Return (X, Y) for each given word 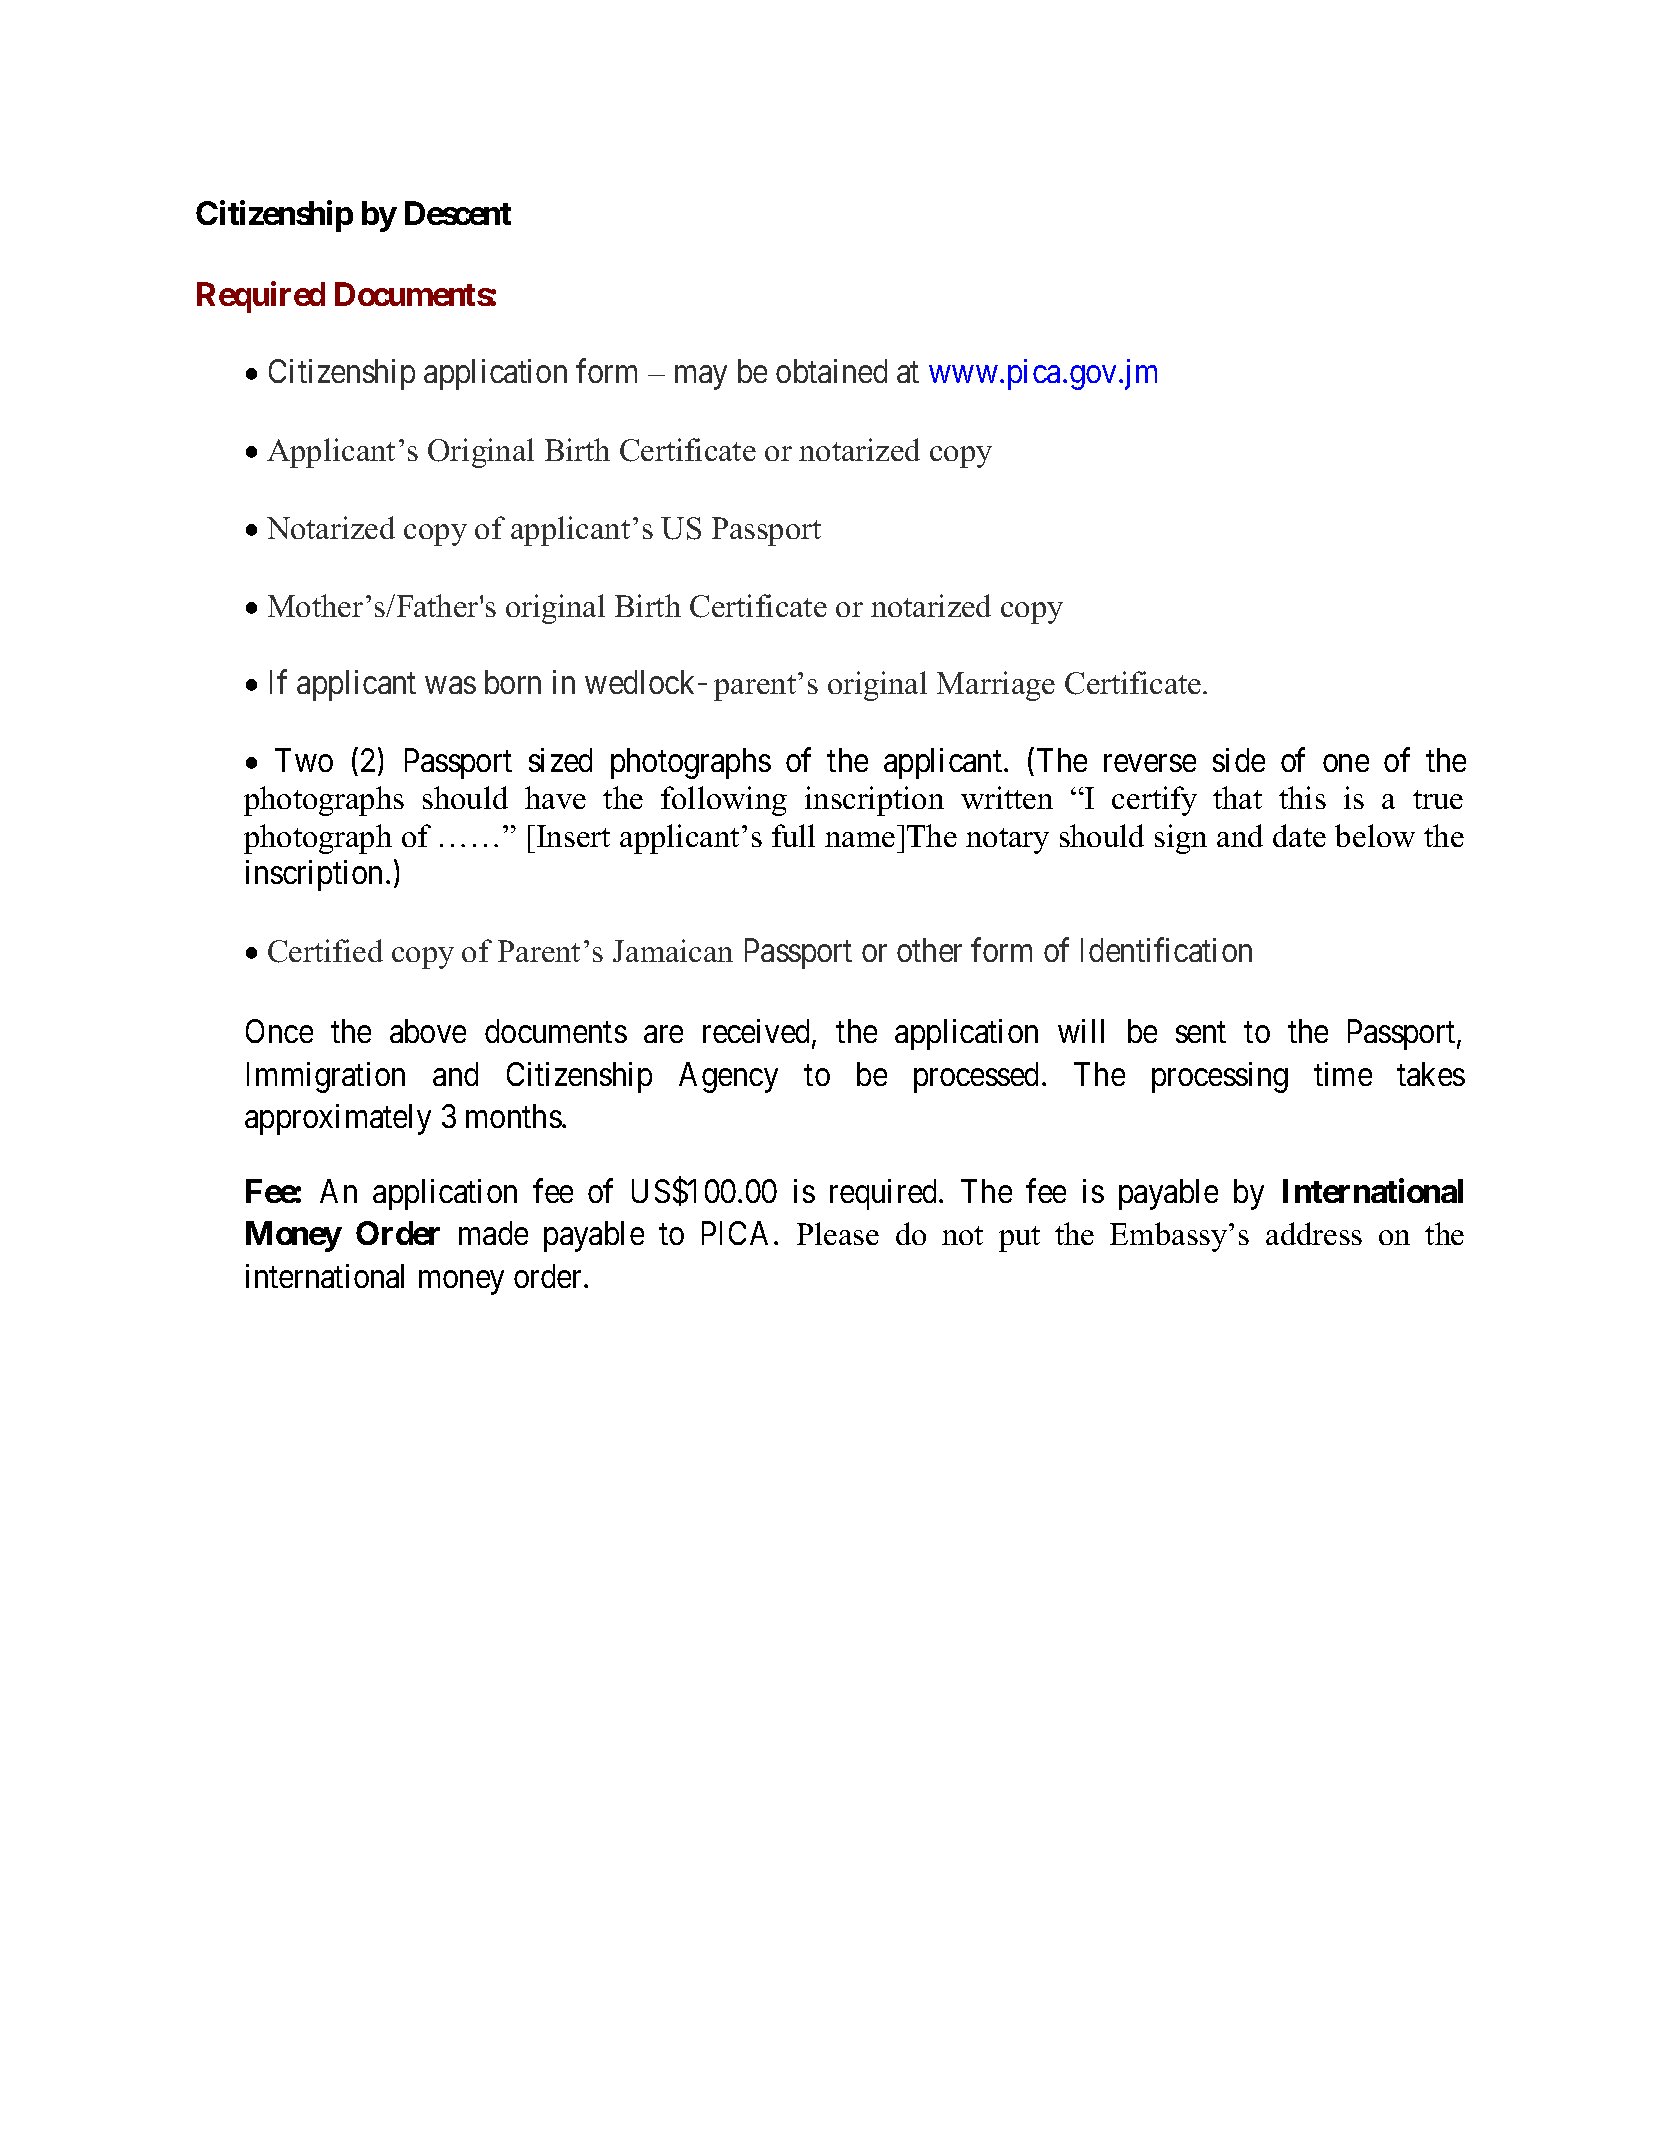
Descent (458, 213)
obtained (831, 371)
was (450, 685)
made (493, 1233)
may (701, 378)
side (1239, 760)
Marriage (996, 686)
